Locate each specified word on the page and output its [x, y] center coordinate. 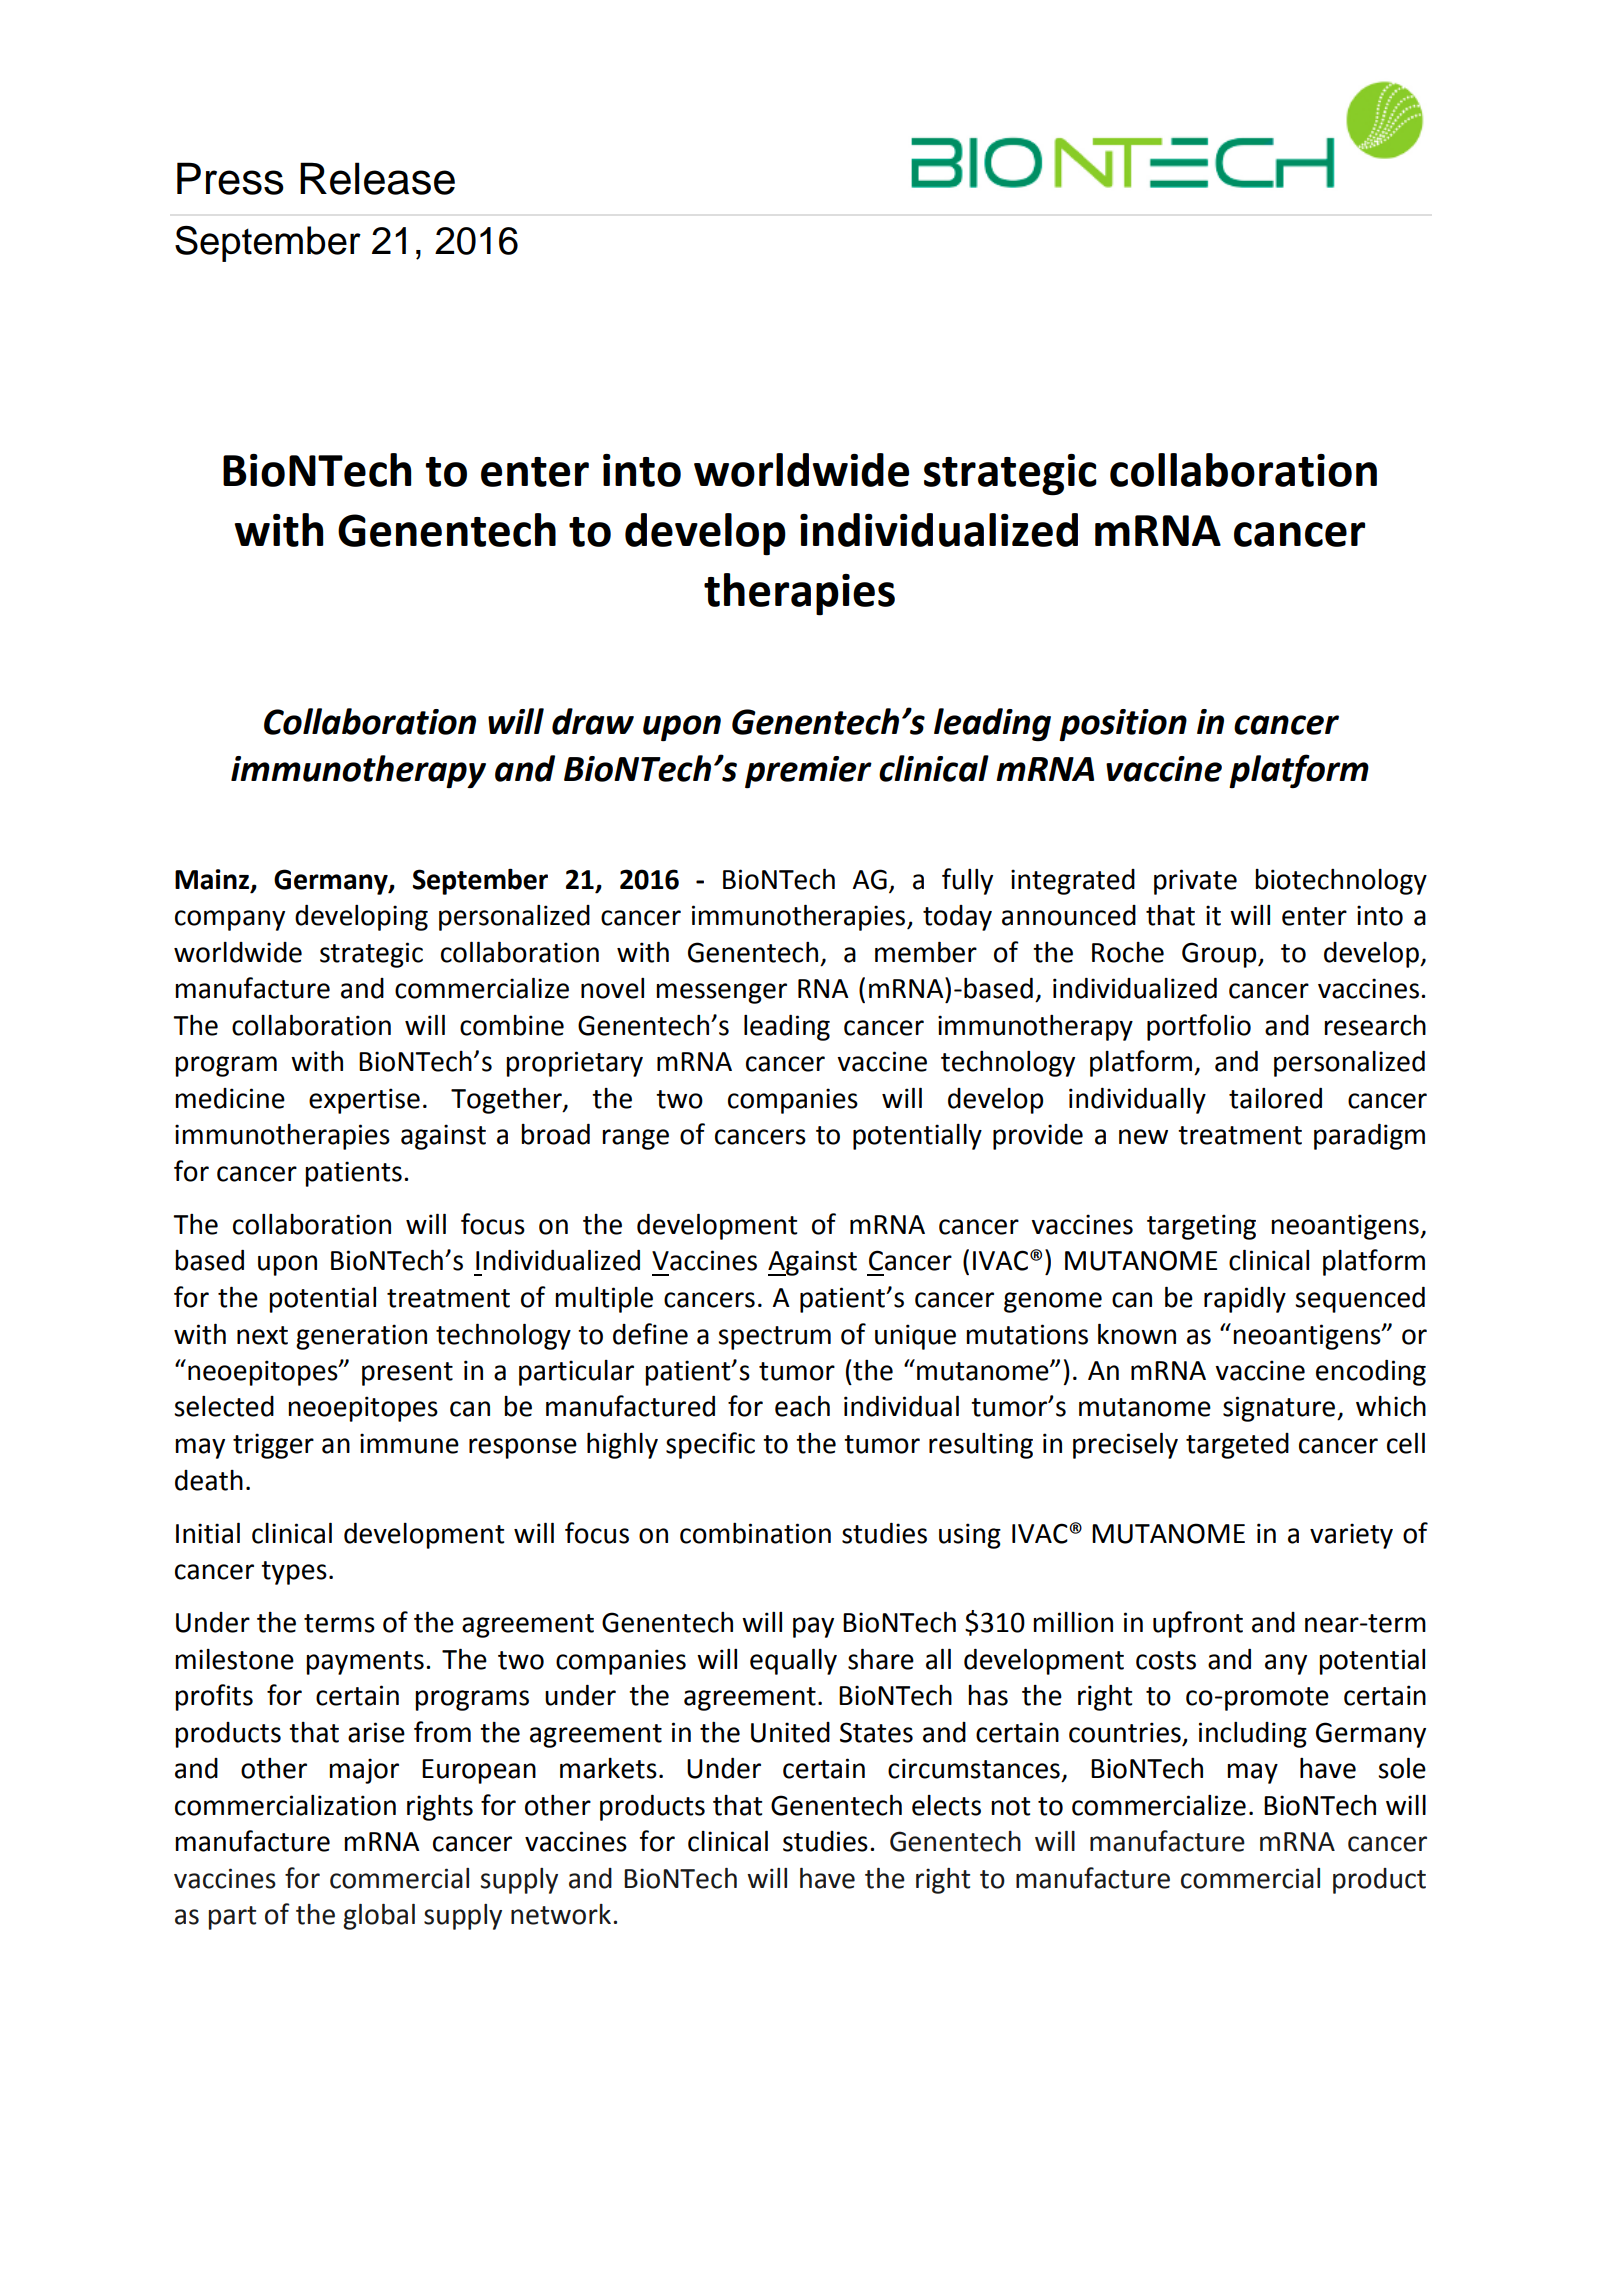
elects [946, 1805]
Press [230, 178]
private [1195, 882]
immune [409, 1443]
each [802, 1406]
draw [593, 721]
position [1123, 725]
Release [377, 178]
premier [808, 772]
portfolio [1199, 1027]
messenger [721, 993]
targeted [1237, 1446]
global [379, 1917]
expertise [364, 1101]
